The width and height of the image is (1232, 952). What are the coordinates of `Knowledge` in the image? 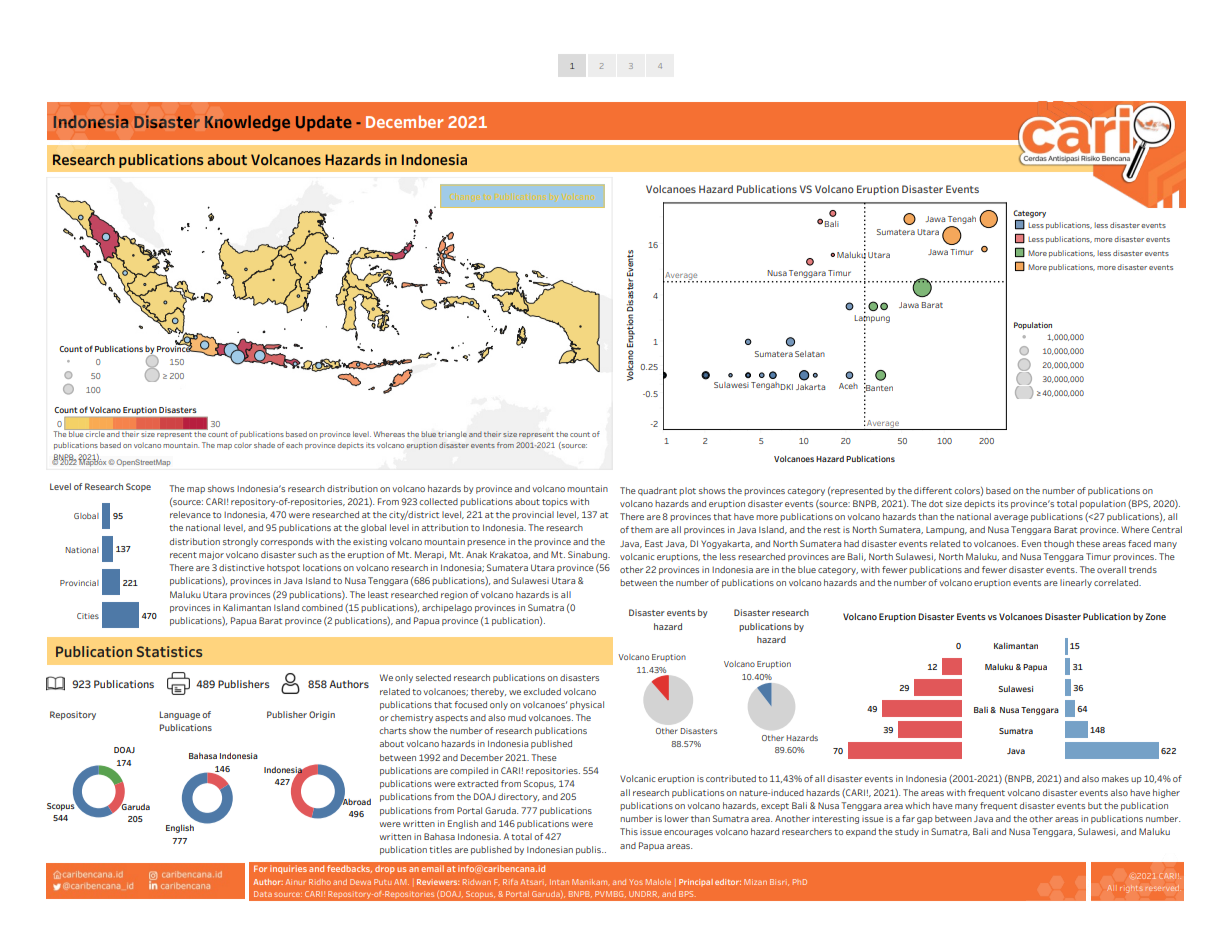 It's located at (247, 123).
